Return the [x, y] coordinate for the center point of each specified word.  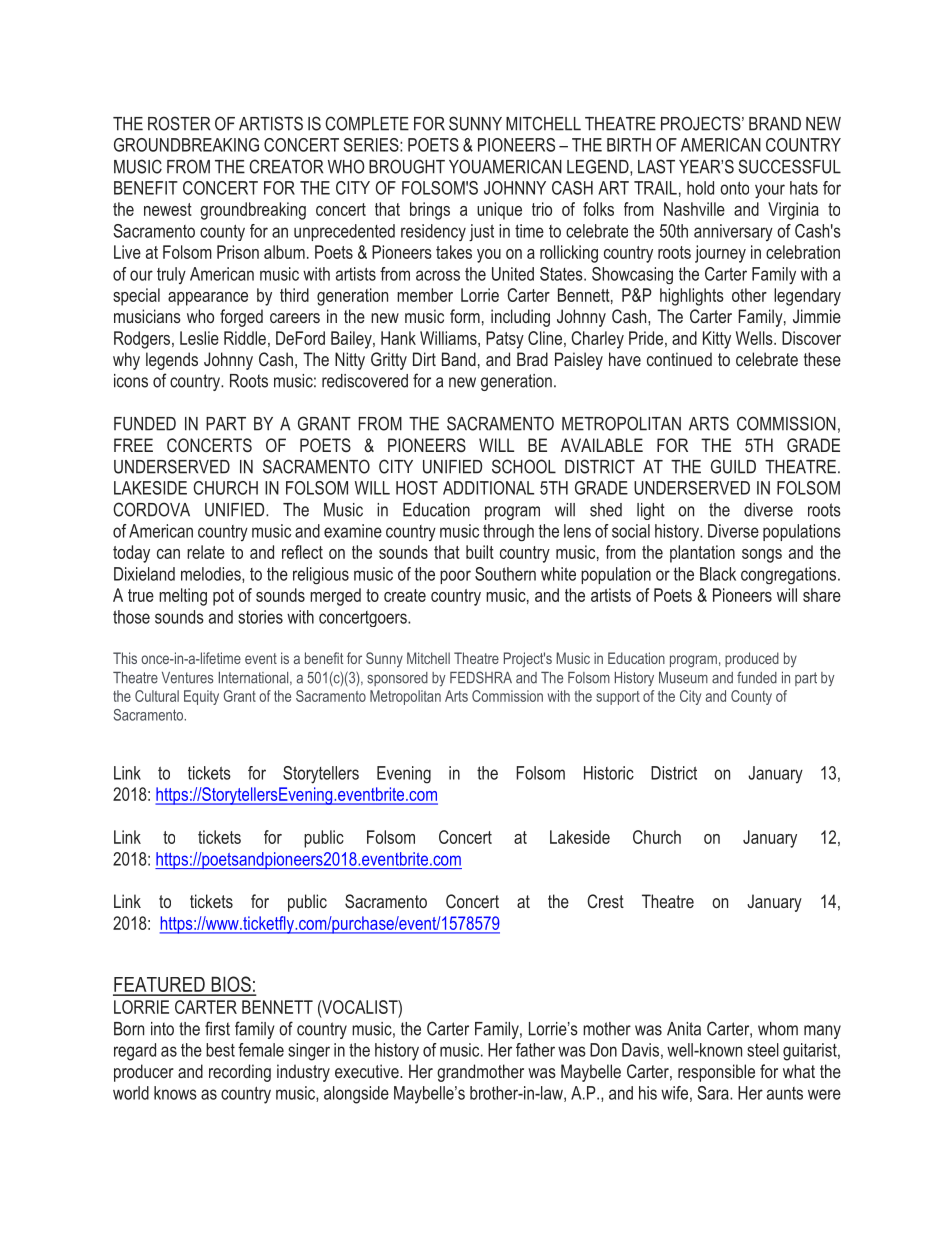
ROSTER [179, 123]
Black [718, 574]
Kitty [717, 340]
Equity [201, 697]
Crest [605, 901]
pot [223, 597]
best [220, 1050]
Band [459, 359]
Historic [609, 773]
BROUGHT [407, 166]
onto [734, 188]
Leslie [199, 338]
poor [455, 577]
